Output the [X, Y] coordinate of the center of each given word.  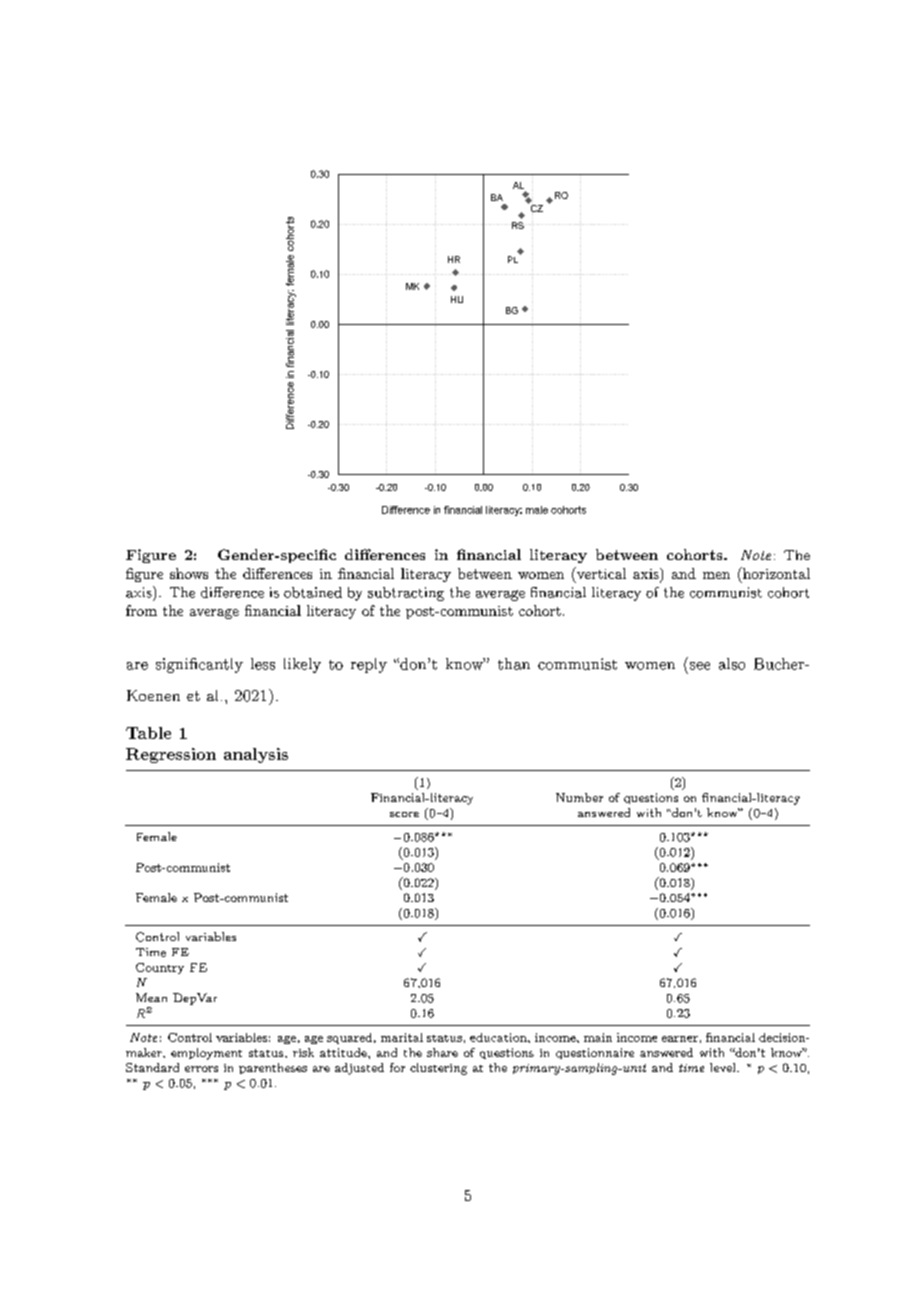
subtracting [406, 594]
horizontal [775, 574]
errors [201, 1069]
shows [189, 573]
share [442, 1052]
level [724, 1067]
